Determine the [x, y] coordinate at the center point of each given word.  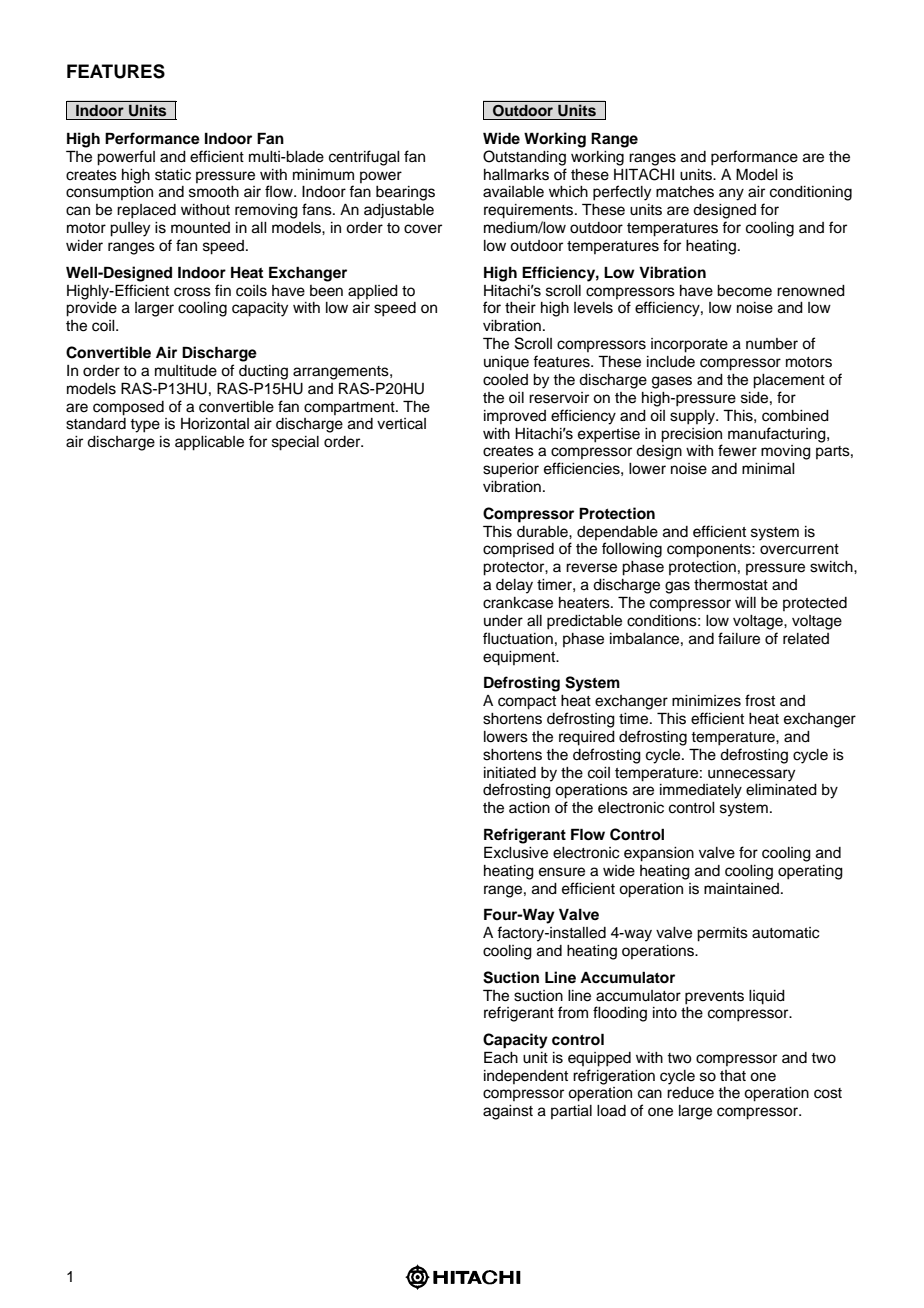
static [173, 175]
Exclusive [516, 852]
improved [515, 417]
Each [501, 1057]
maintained [741, 889]
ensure [562, 872]
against [508, 1112]
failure [739, 638]
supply [694, 417]
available [513, 192]
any [731, 194]
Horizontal [215, 424]
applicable [209, 443]
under [503, 621]
